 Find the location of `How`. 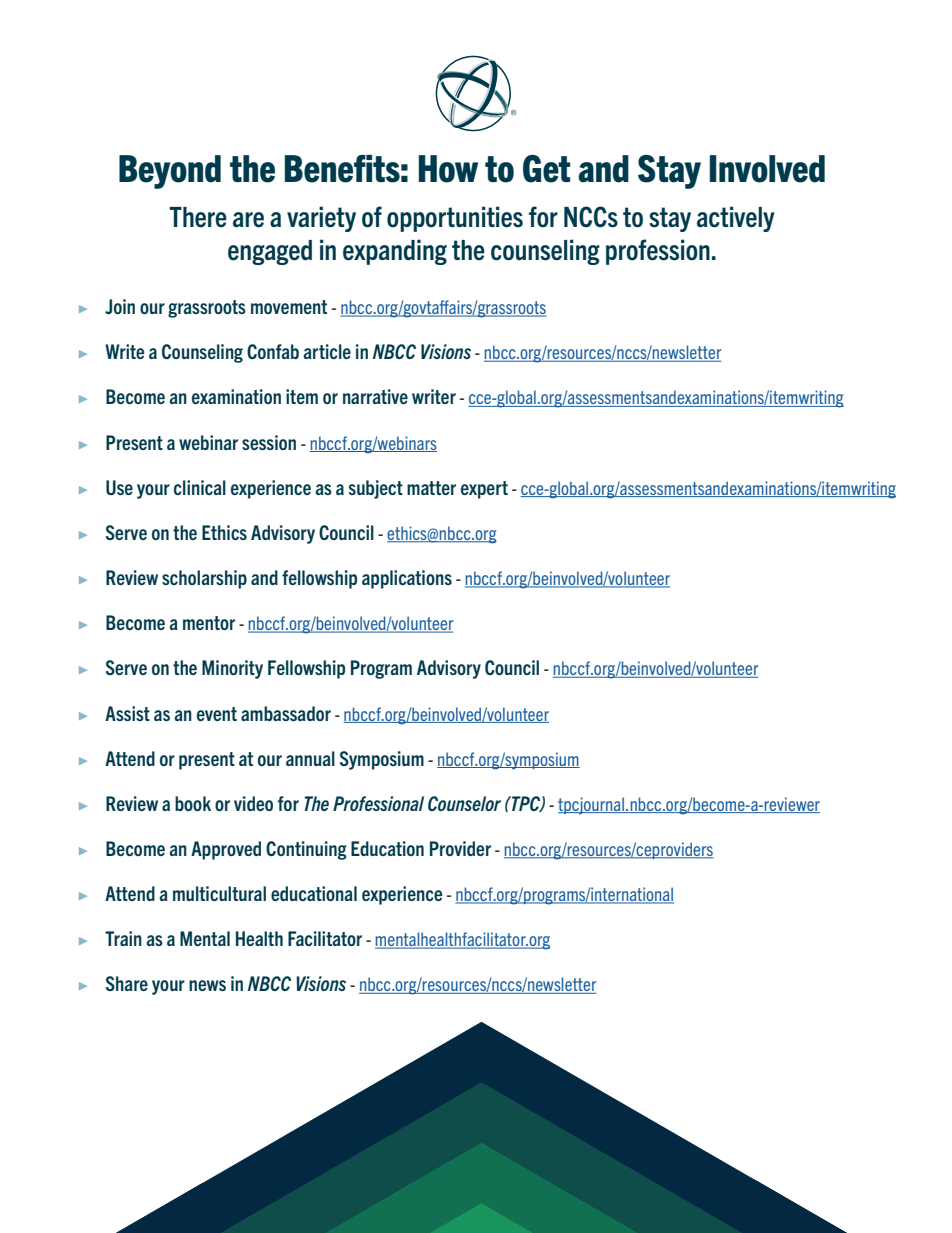

How is located at coordinates (448, 169).
